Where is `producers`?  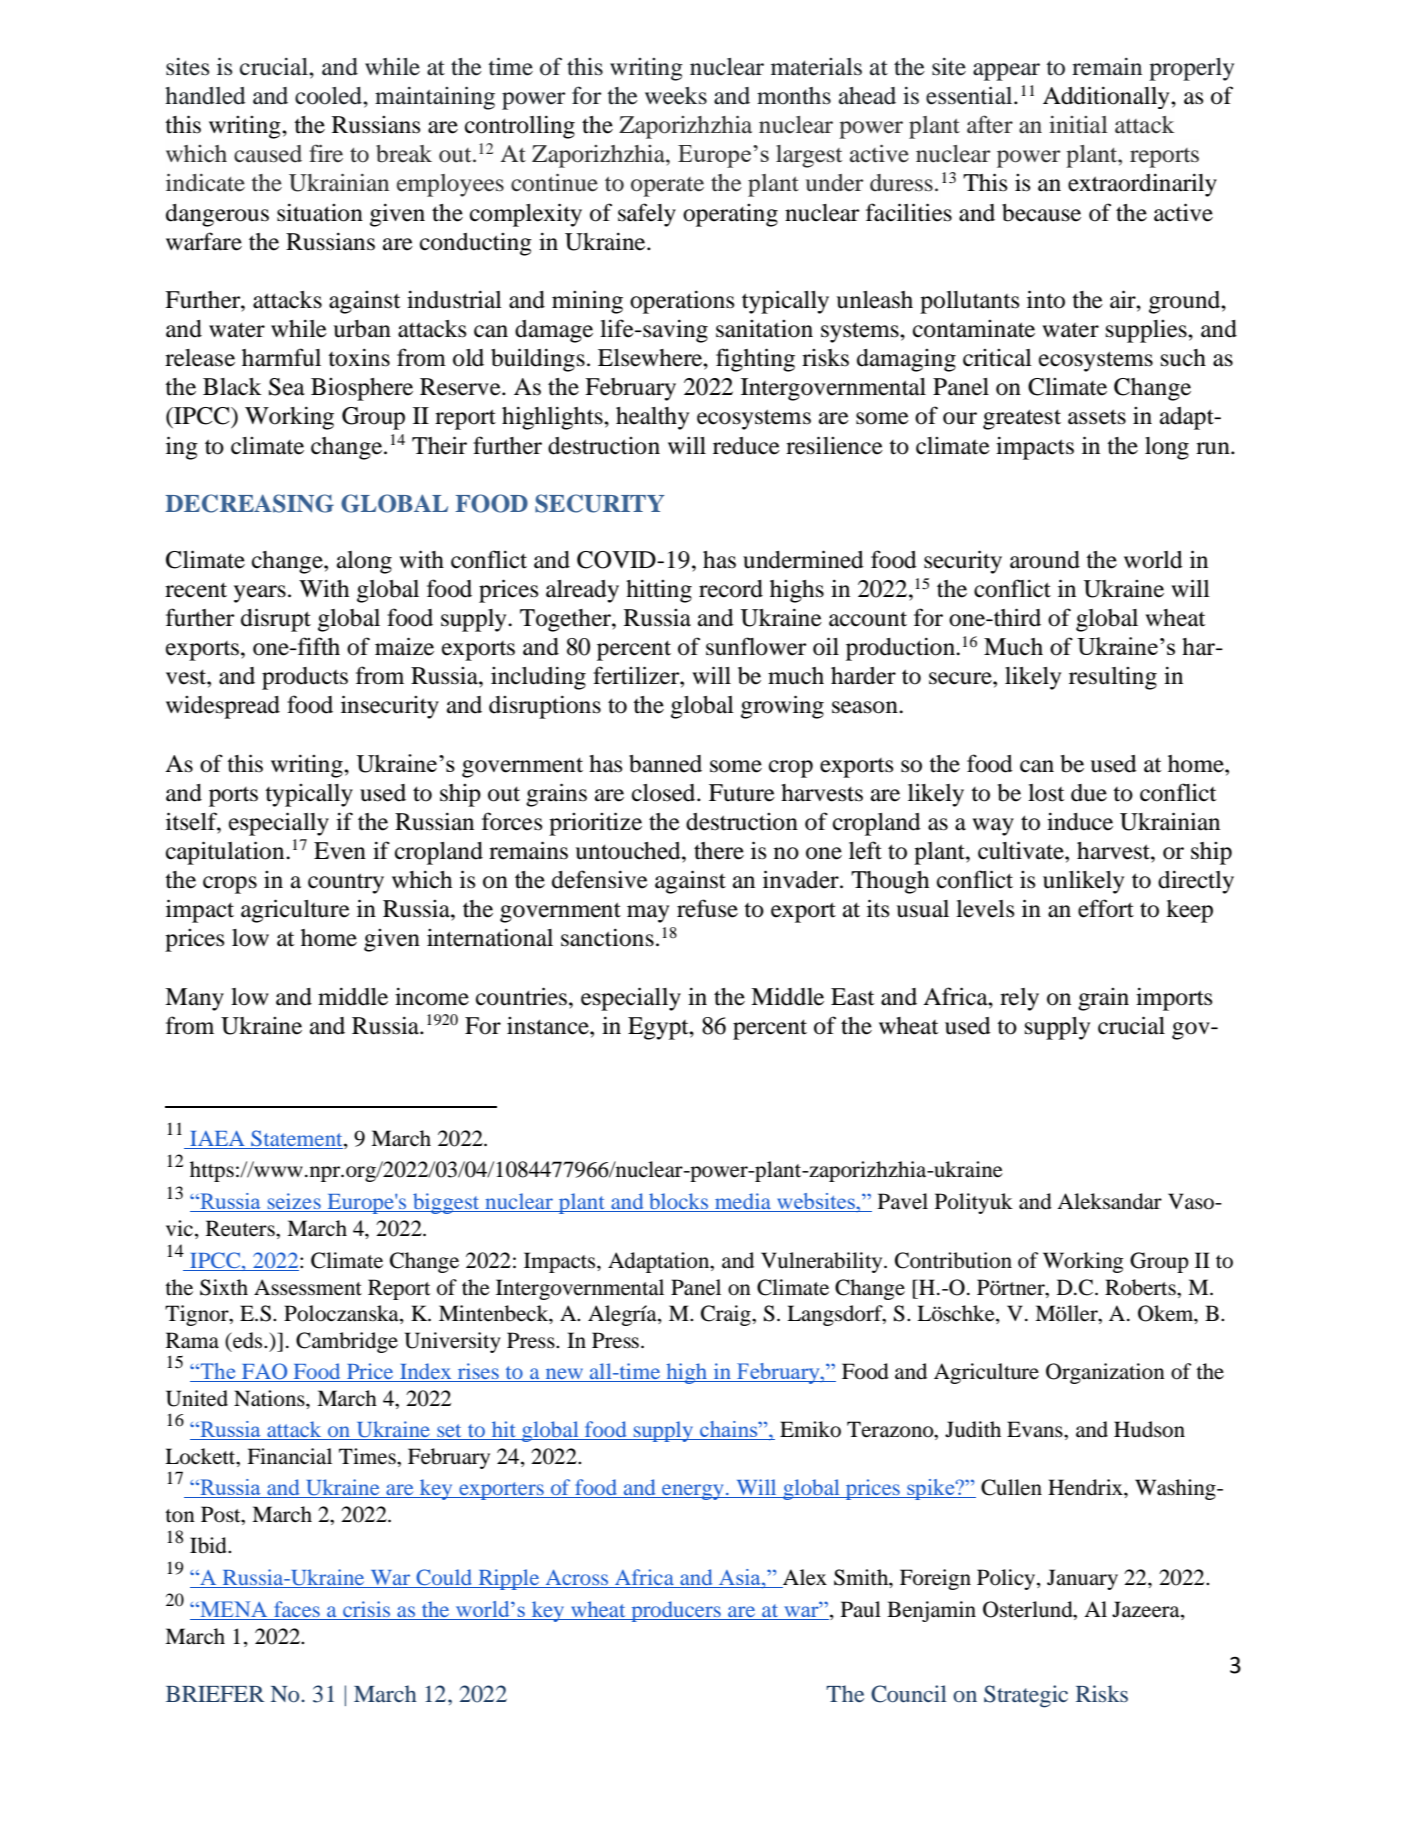
producers is located at coordinates (676, 1611).
